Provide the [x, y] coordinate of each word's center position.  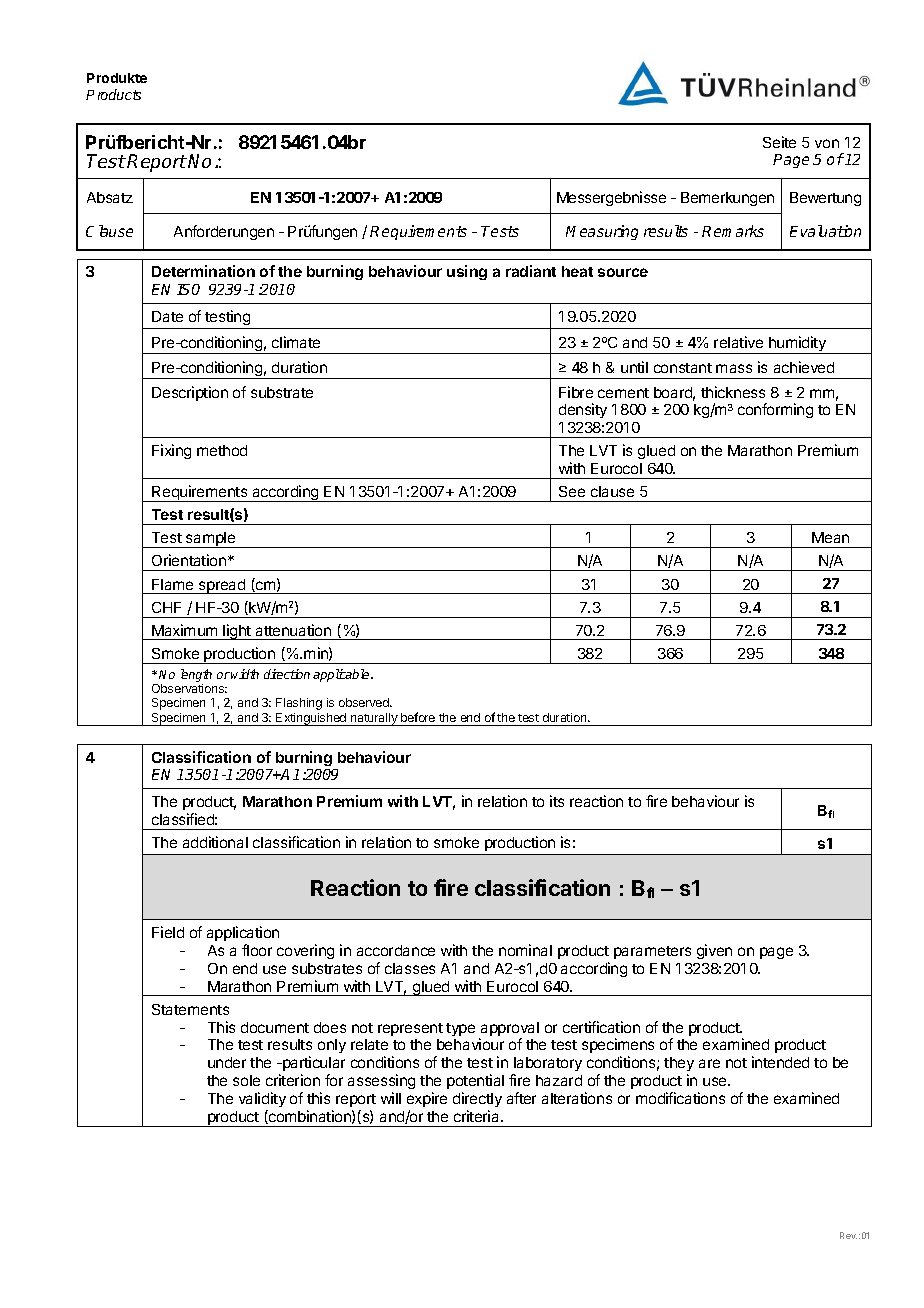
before [418, 717]
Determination [203, 271]
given [714, 951]
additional [215, 842]
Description [190, 393]
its [557, 801]
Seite [779, 142]
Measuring [602, 232]
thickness [733, 392]
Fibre [576, 392]
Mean [830, 537]
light [237, 632]
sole [246, 1080]
